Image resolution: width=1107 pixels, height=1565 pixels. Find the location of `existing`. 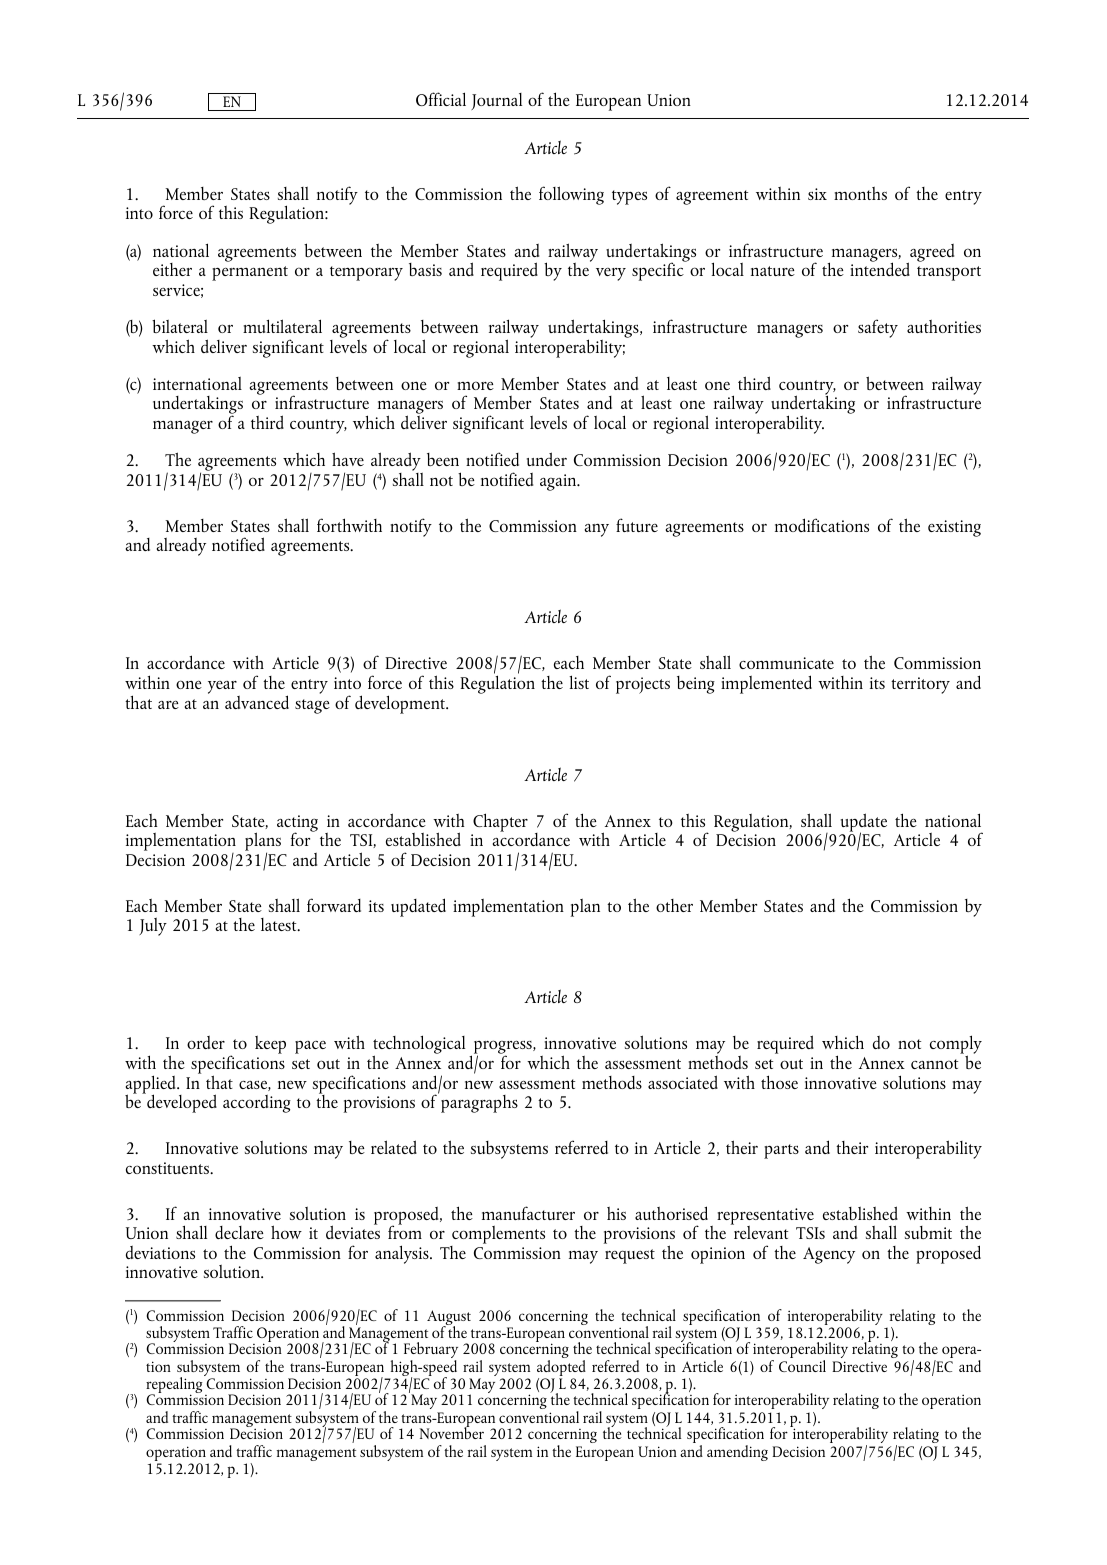

existing is located at coordinates (954, 528).
